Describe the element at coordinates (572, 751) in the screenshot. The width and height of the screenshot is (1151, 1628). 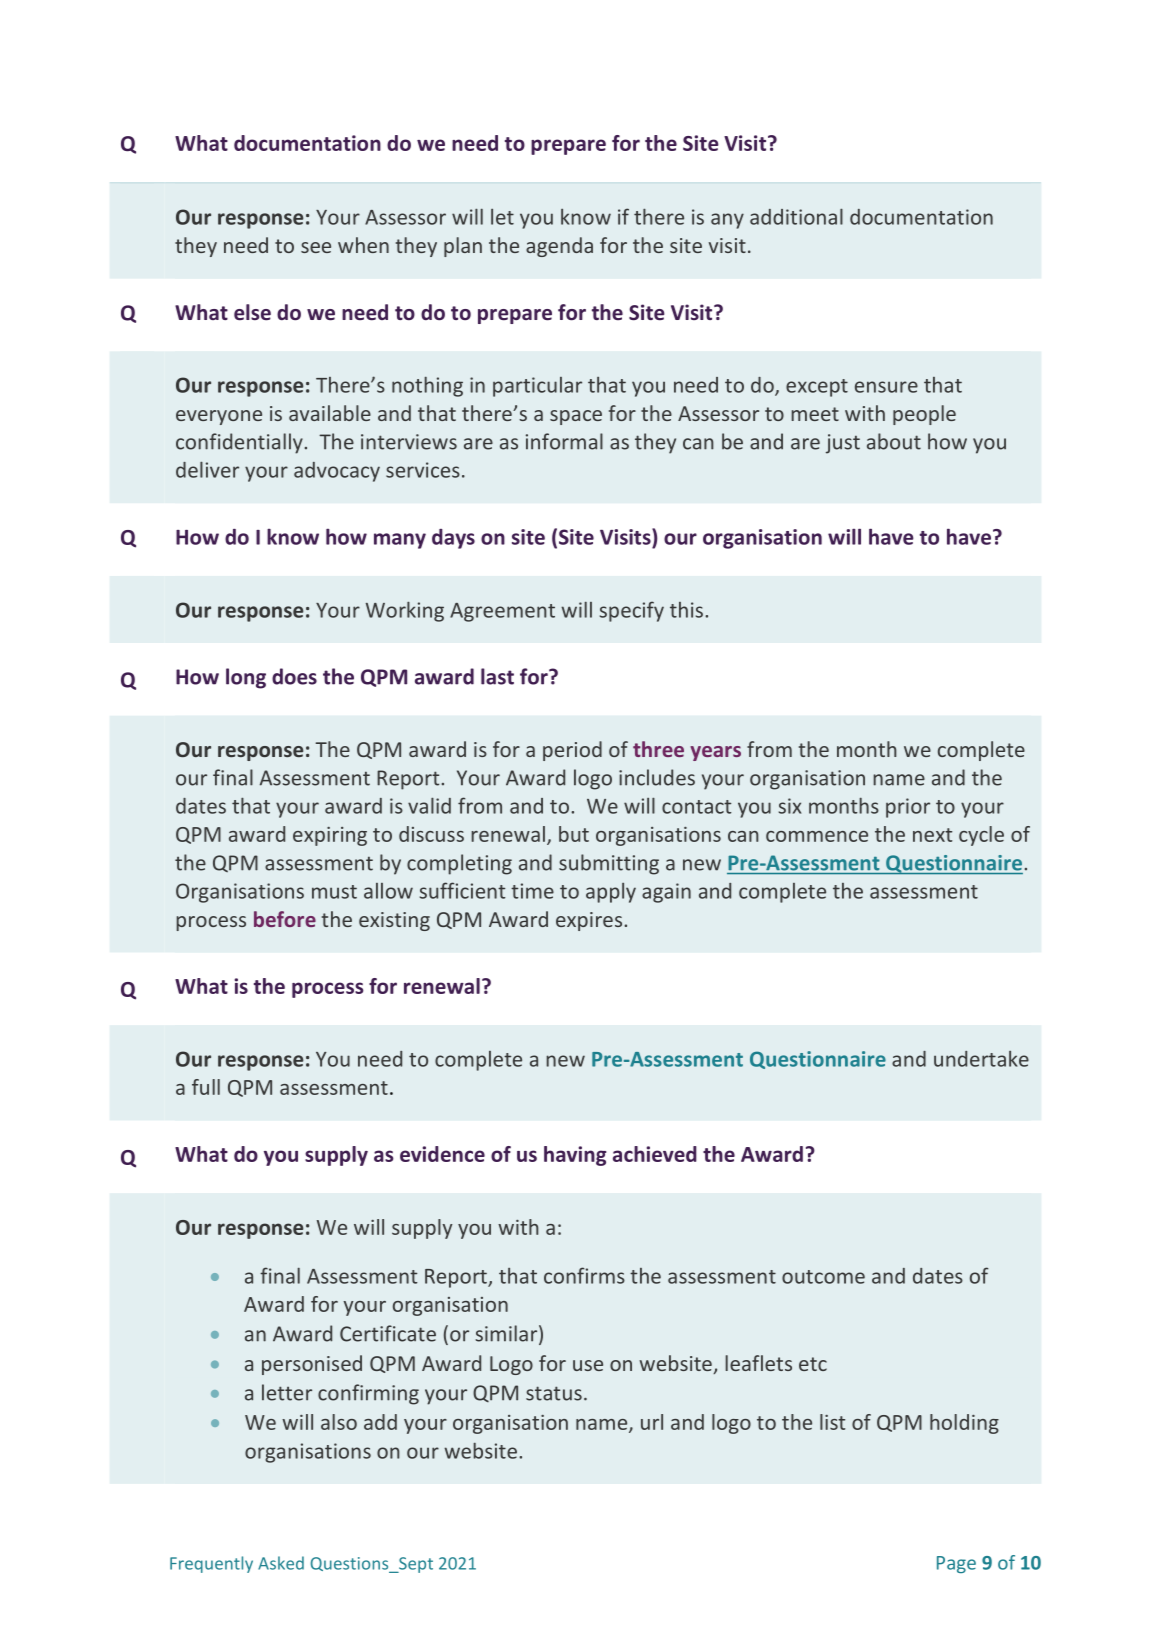
I see `period` at that location.
